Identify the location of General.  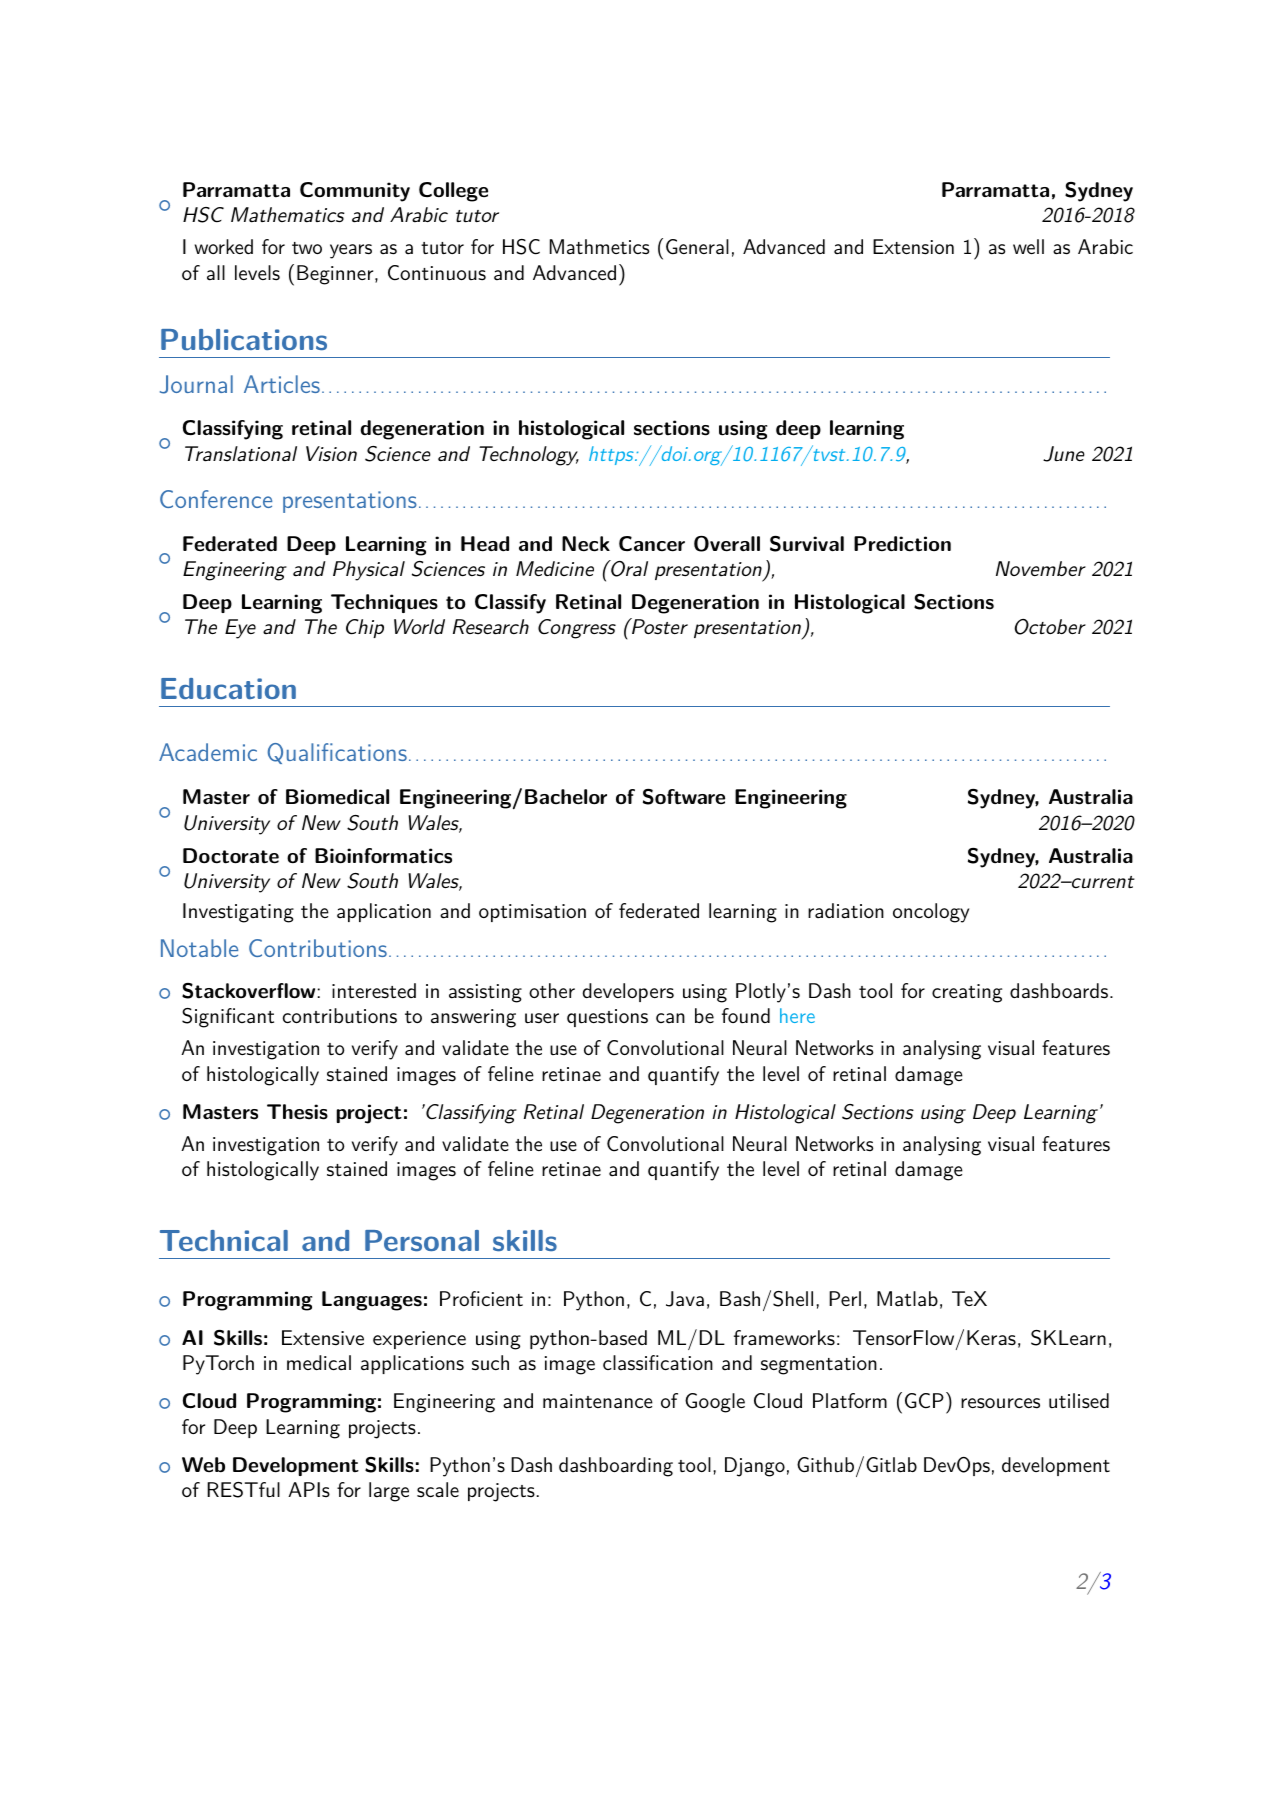
(697, 247).
